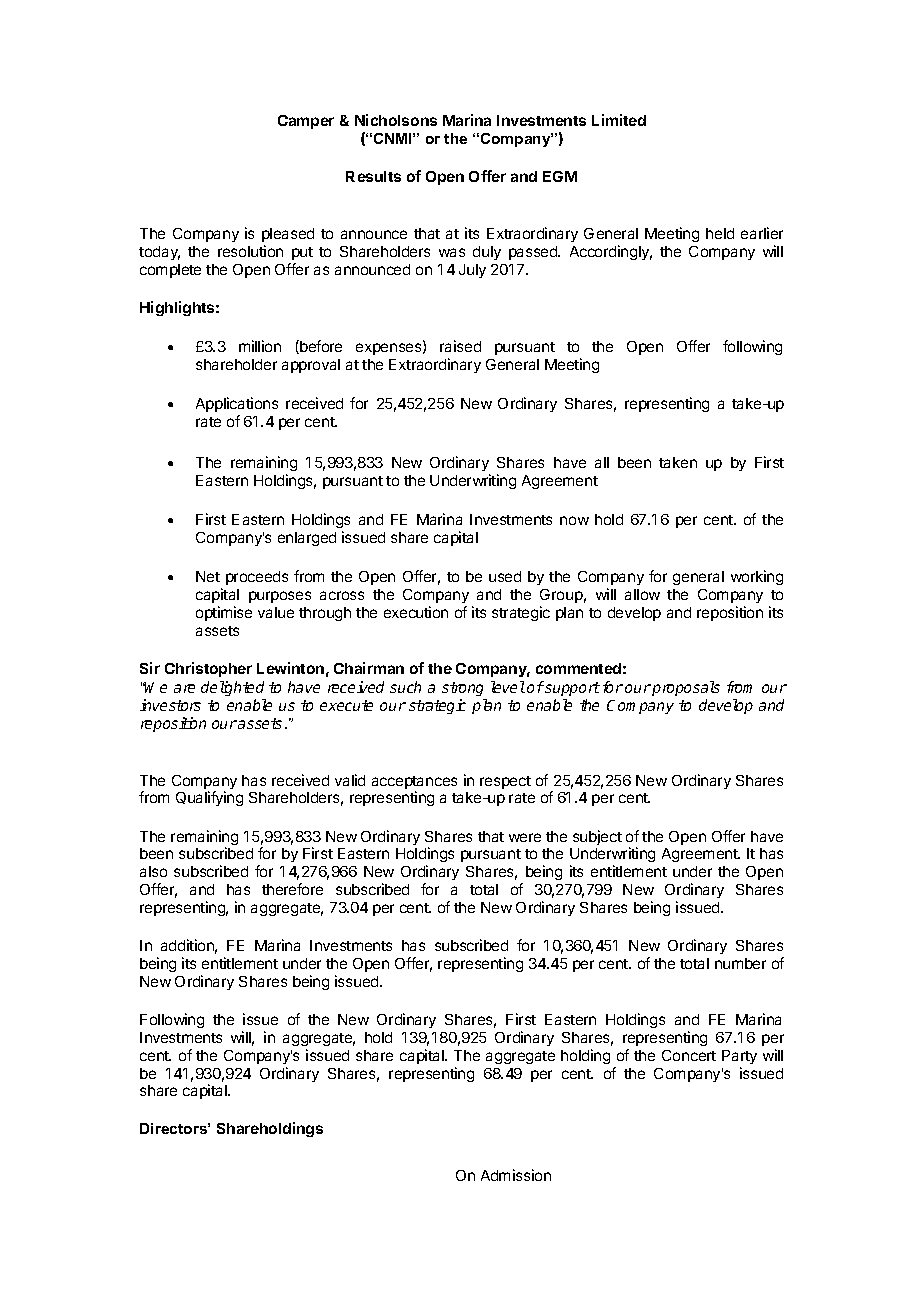  Describe the element at coordinates (689, 1055) in the screenshot. I see `Concert` at that location.
